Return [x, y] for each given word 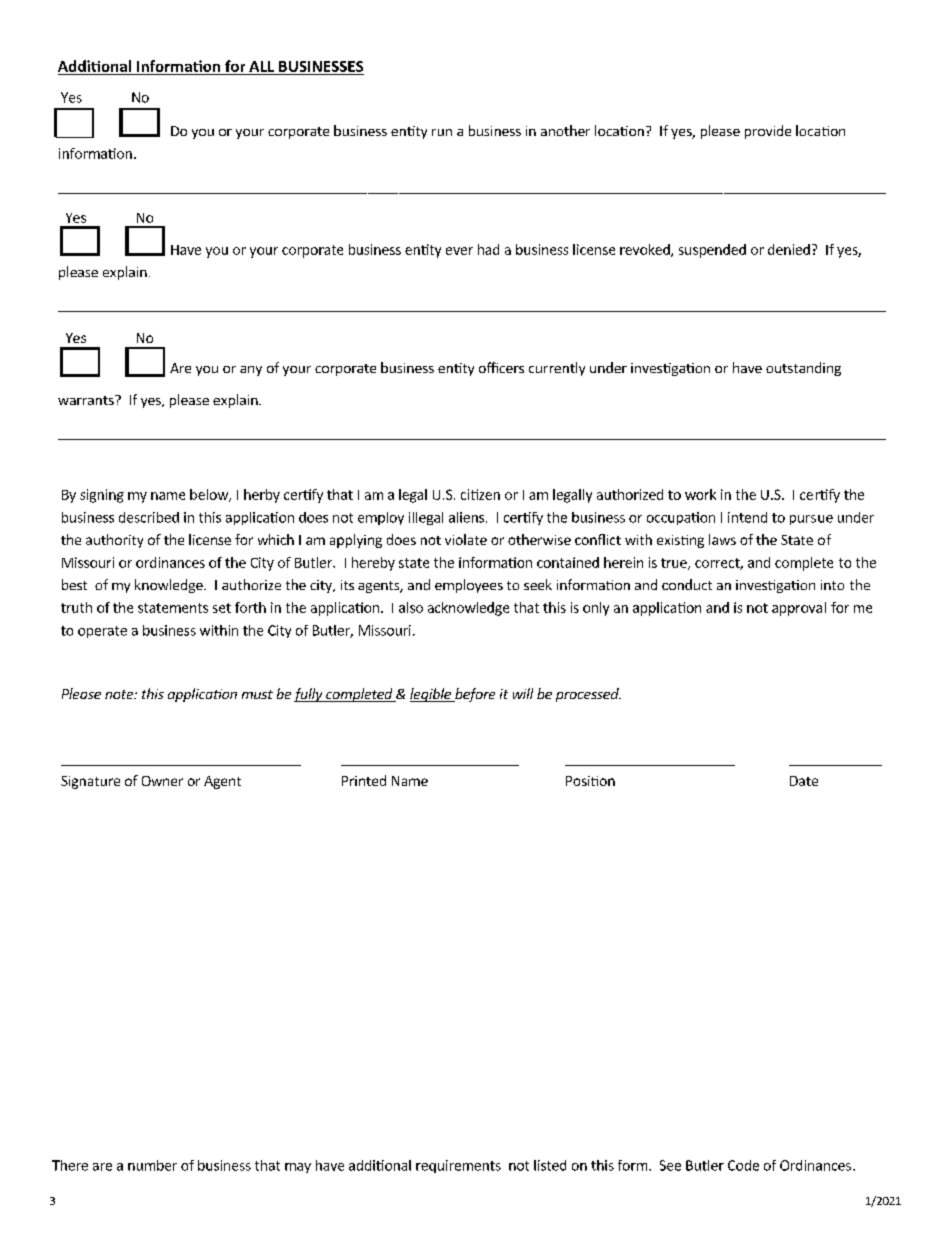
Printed [364, 780]
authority [114, 541]
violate [466, 539]
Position [590, 781]
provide [768, 132]
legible [431, 695]
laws [722, 539]
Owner [162, 781]
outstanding [803, 369]
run [442, 132]
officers [501, 367]
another [565, 130]
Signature [90, 782]
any [251, 371]
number [152, 1165]
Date [804, 781]
